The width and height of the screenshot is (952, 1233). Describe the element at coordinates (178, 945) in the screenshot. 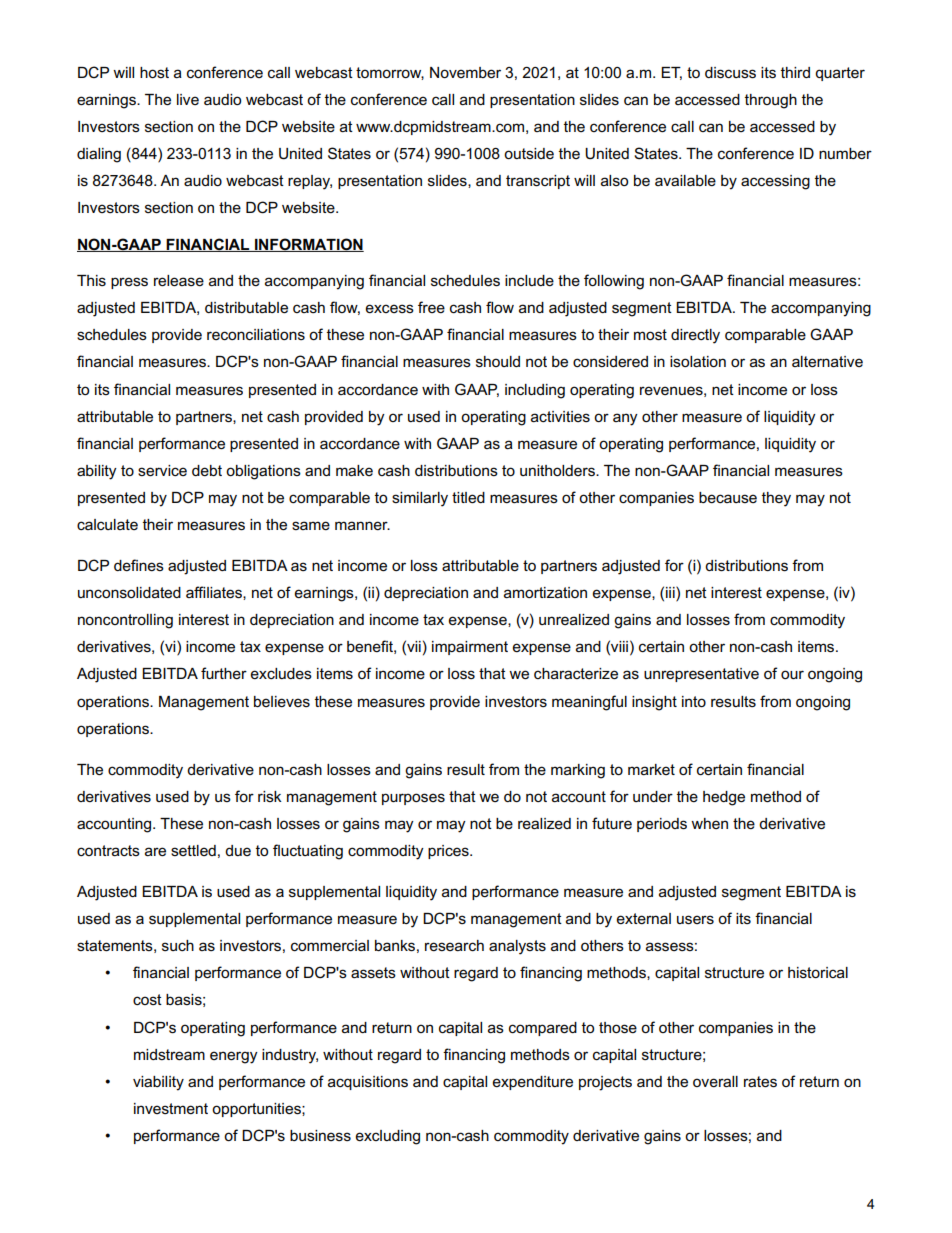

I see `such` at that location.
